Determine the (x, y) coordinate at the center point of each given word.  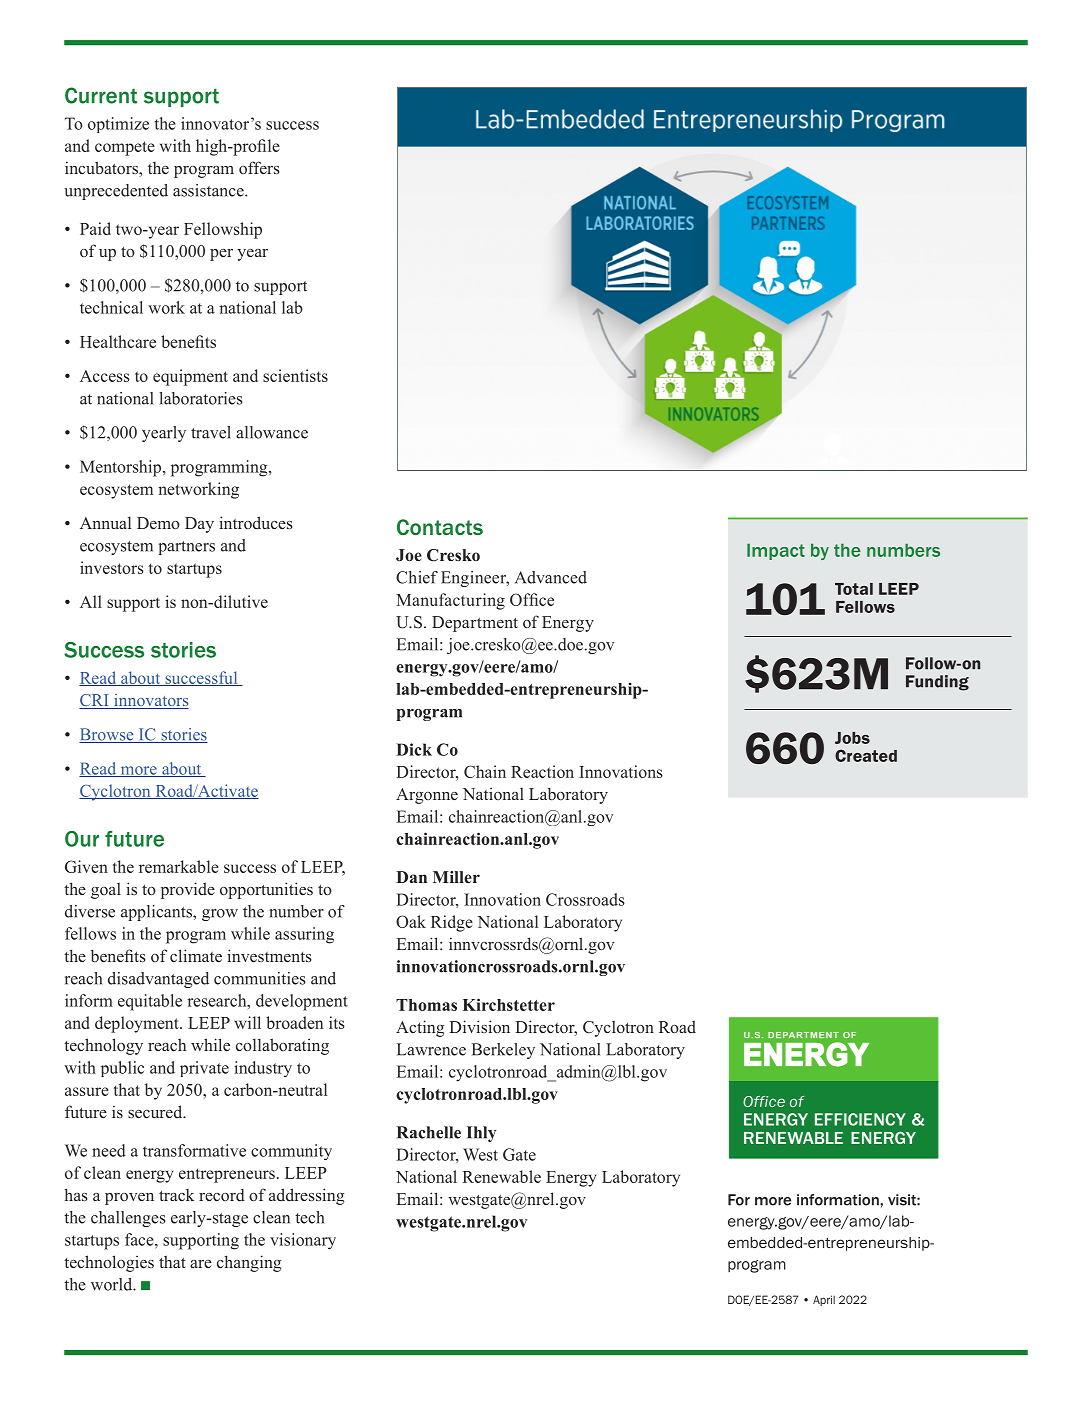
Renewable (501, 1176)
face (140, 1239)
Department (475, 624)
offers (259, 168)
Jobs (852, 738)
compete (125, 148)
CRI (95, 701)
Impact (776, 551)
